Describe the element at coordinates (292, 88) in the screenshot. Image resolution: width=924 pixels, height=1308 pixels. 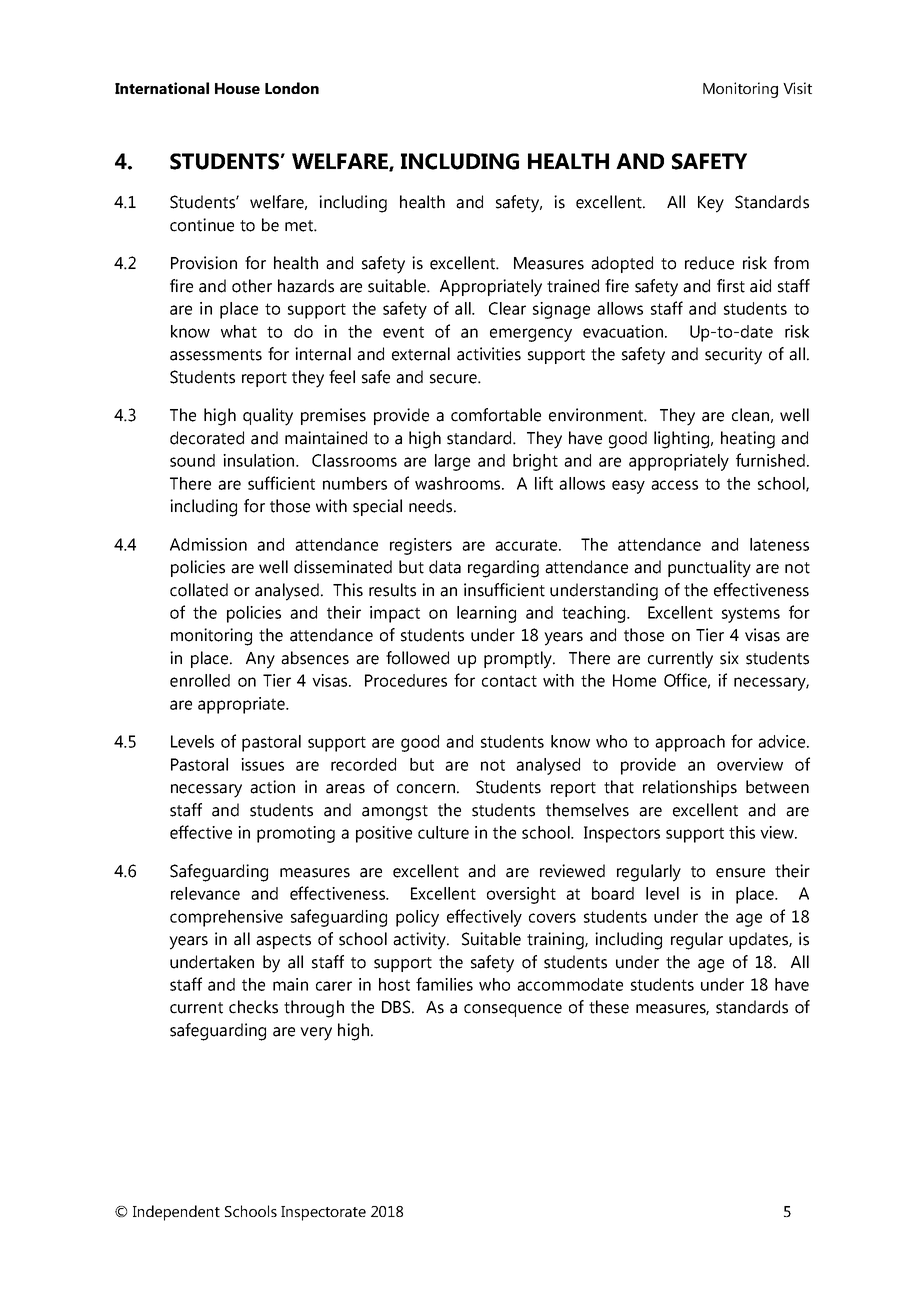
I see `London` at that location.
